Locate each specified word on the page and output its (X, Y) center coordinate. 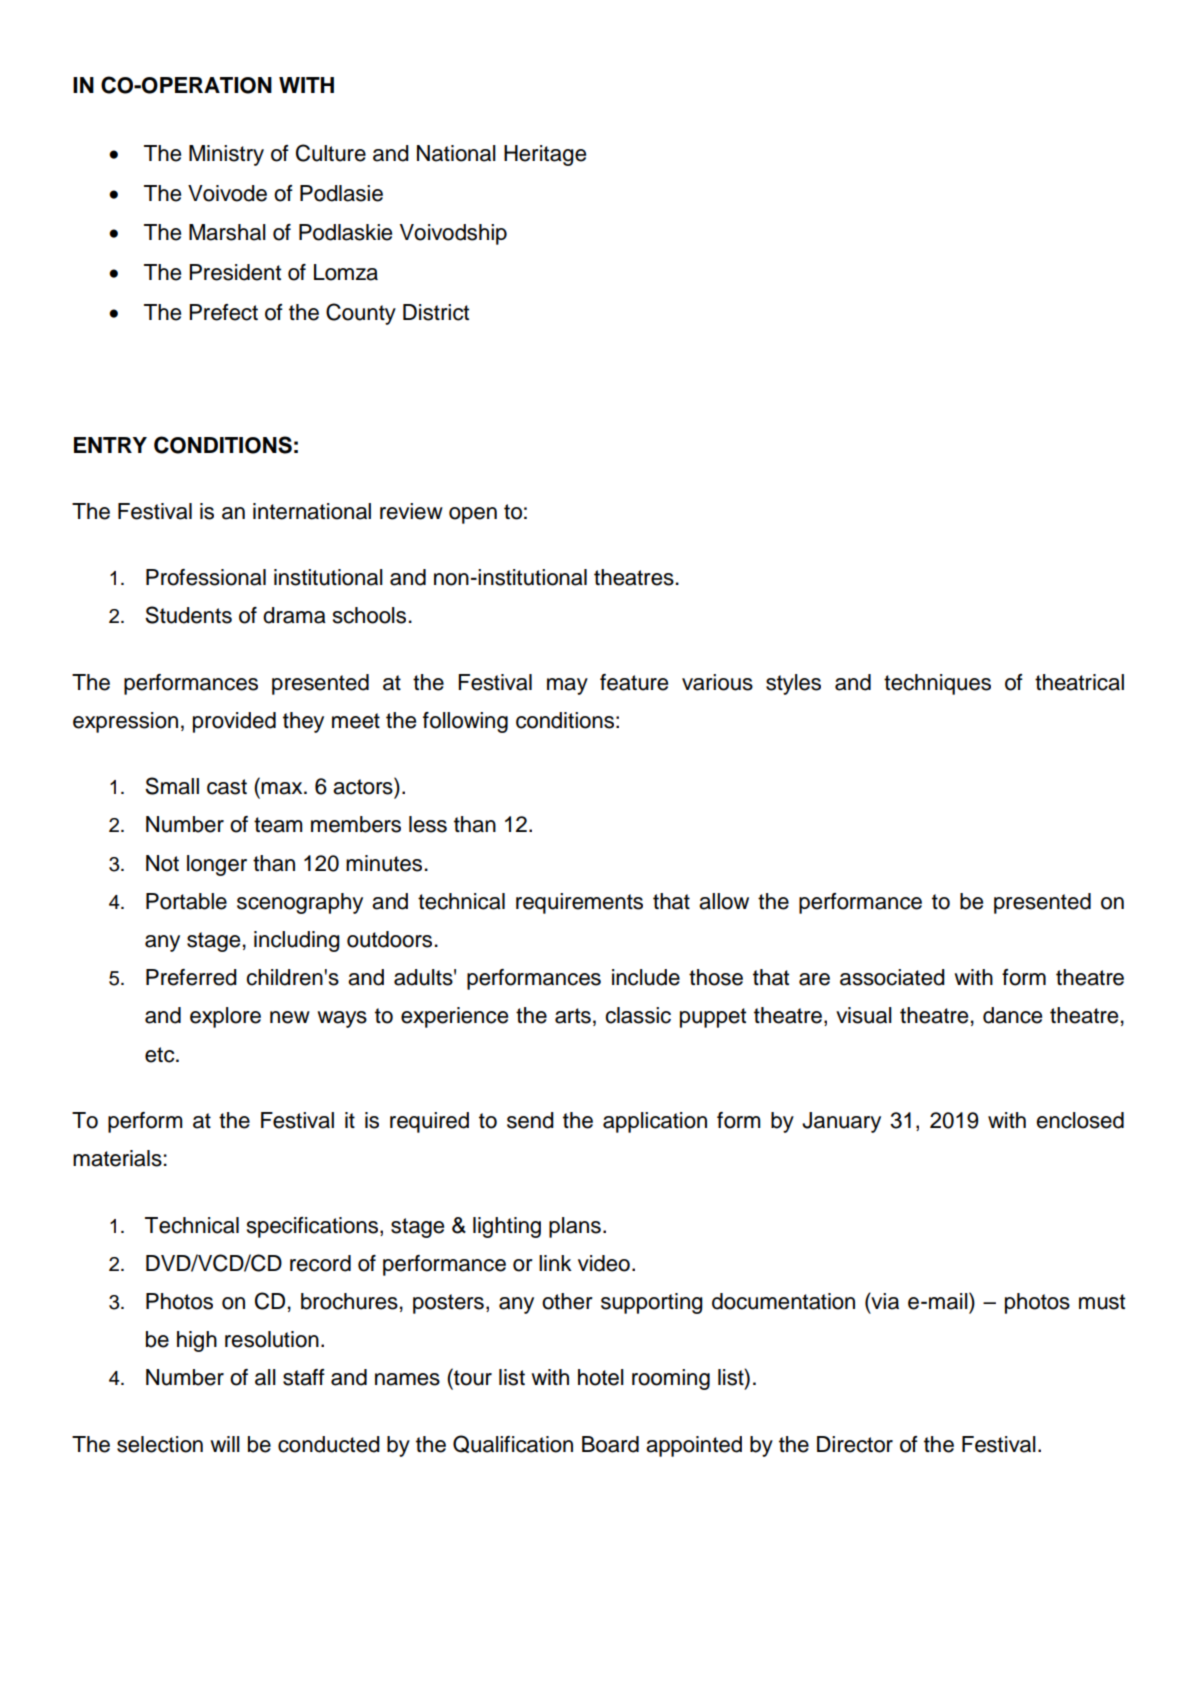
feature (634, 682)
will (225, 1444)
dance (1012, 1015)
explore (225, 1017)
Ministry (226, 155)
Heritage (545, 155)
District (436, 312)
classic (638, 1015)
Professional (206, 577)
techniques (937, 684)
